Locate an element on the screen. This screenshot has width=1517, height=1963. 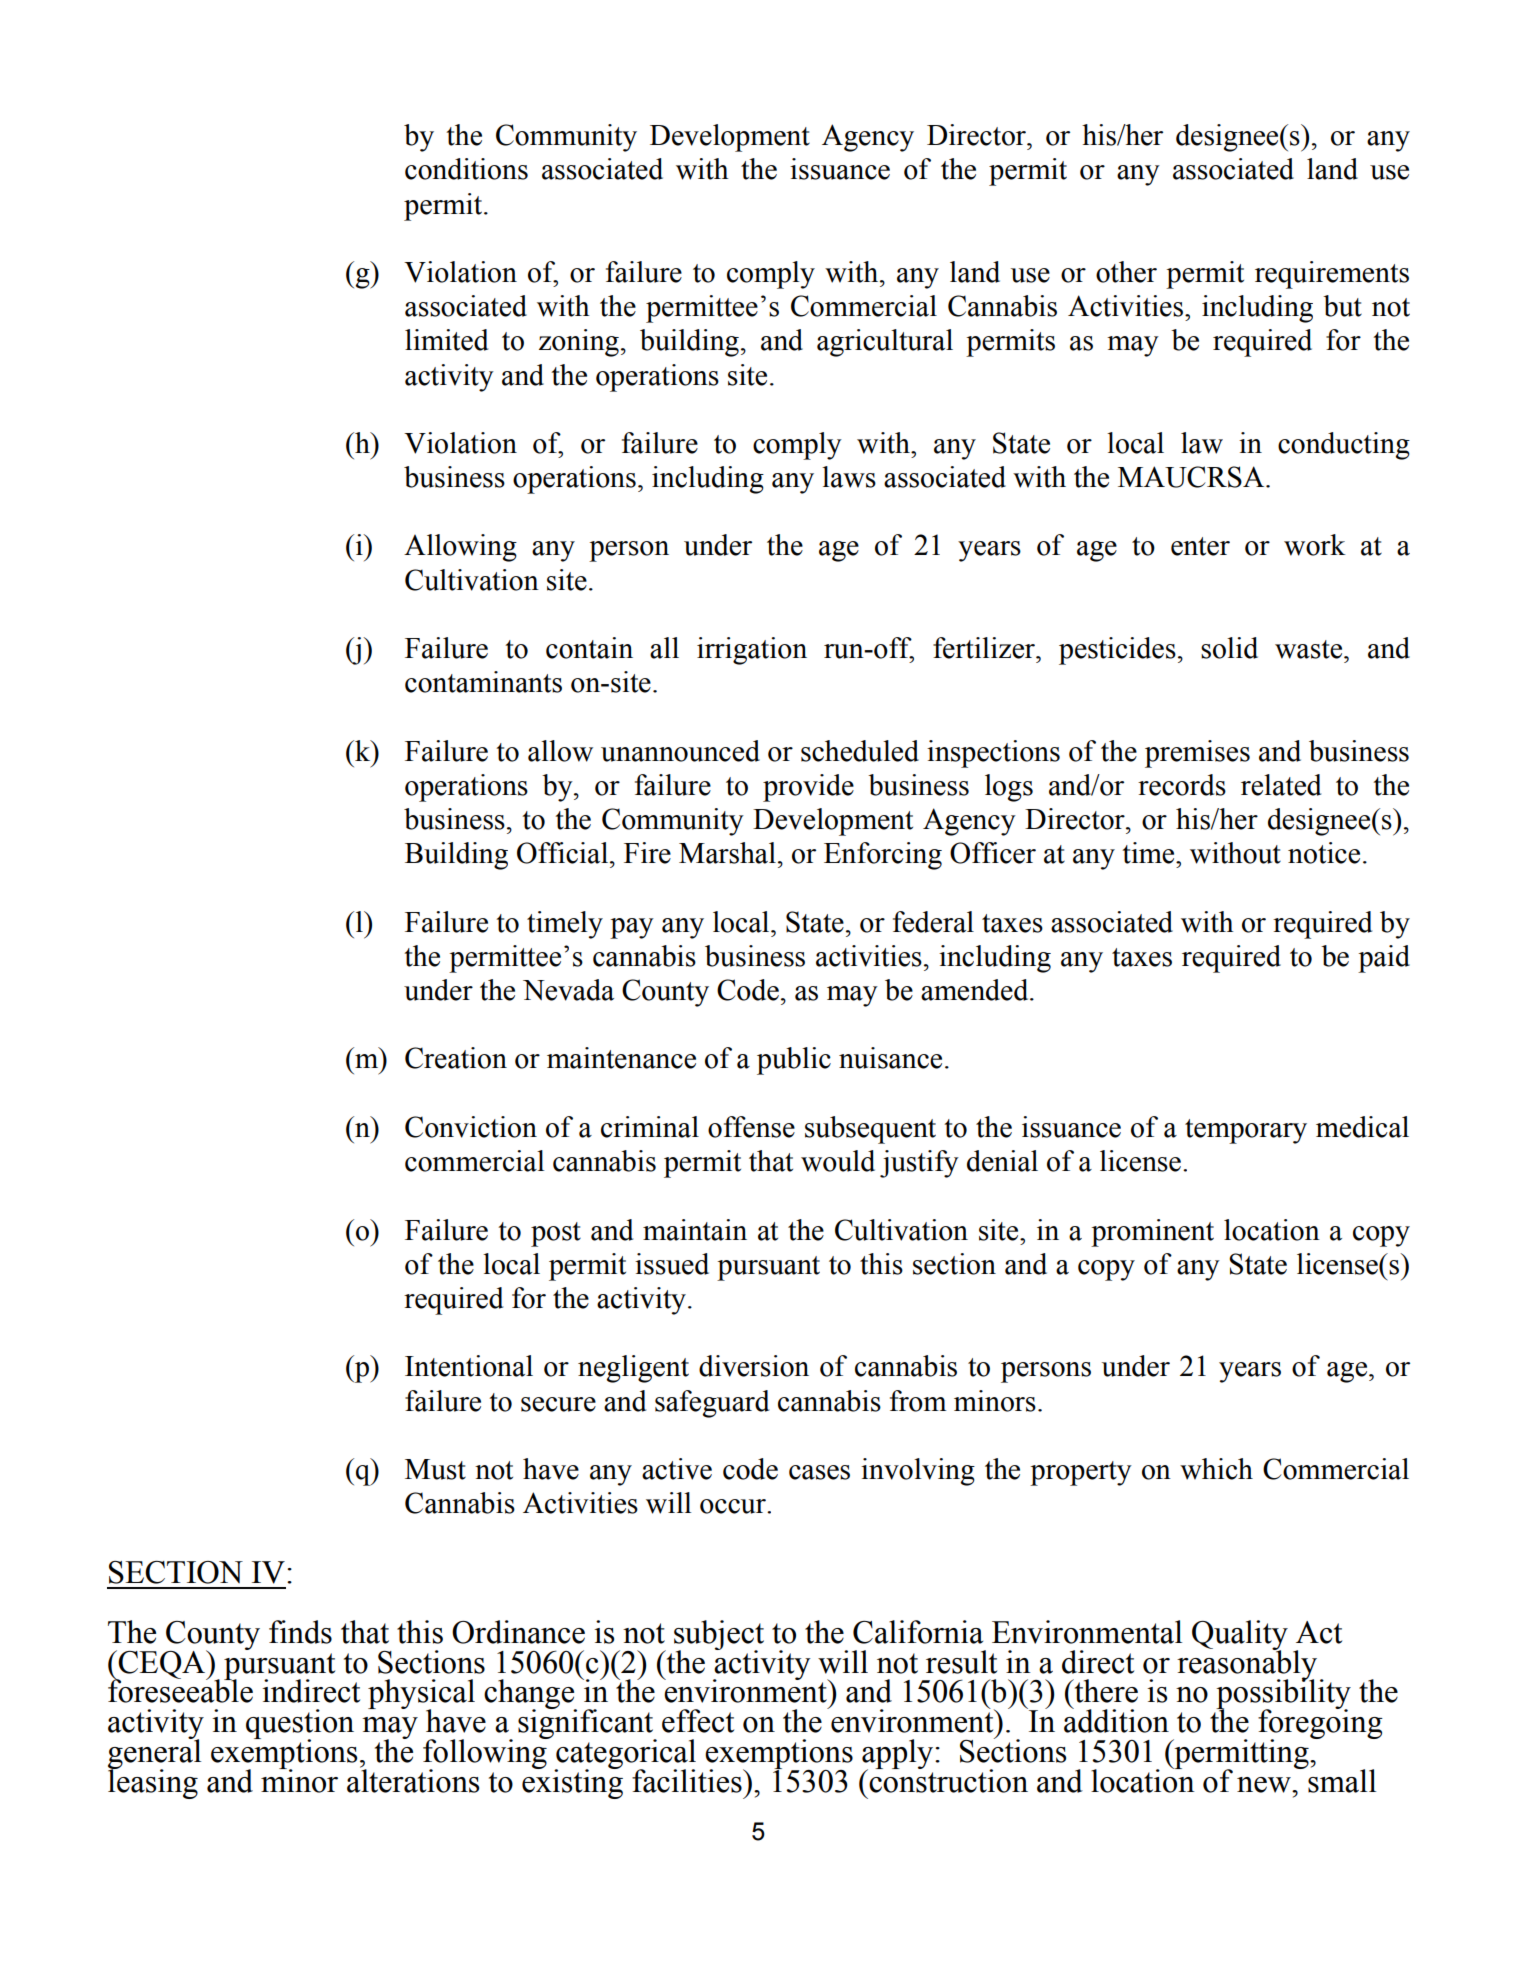
Creation is located at coordinates (456, 1058).
